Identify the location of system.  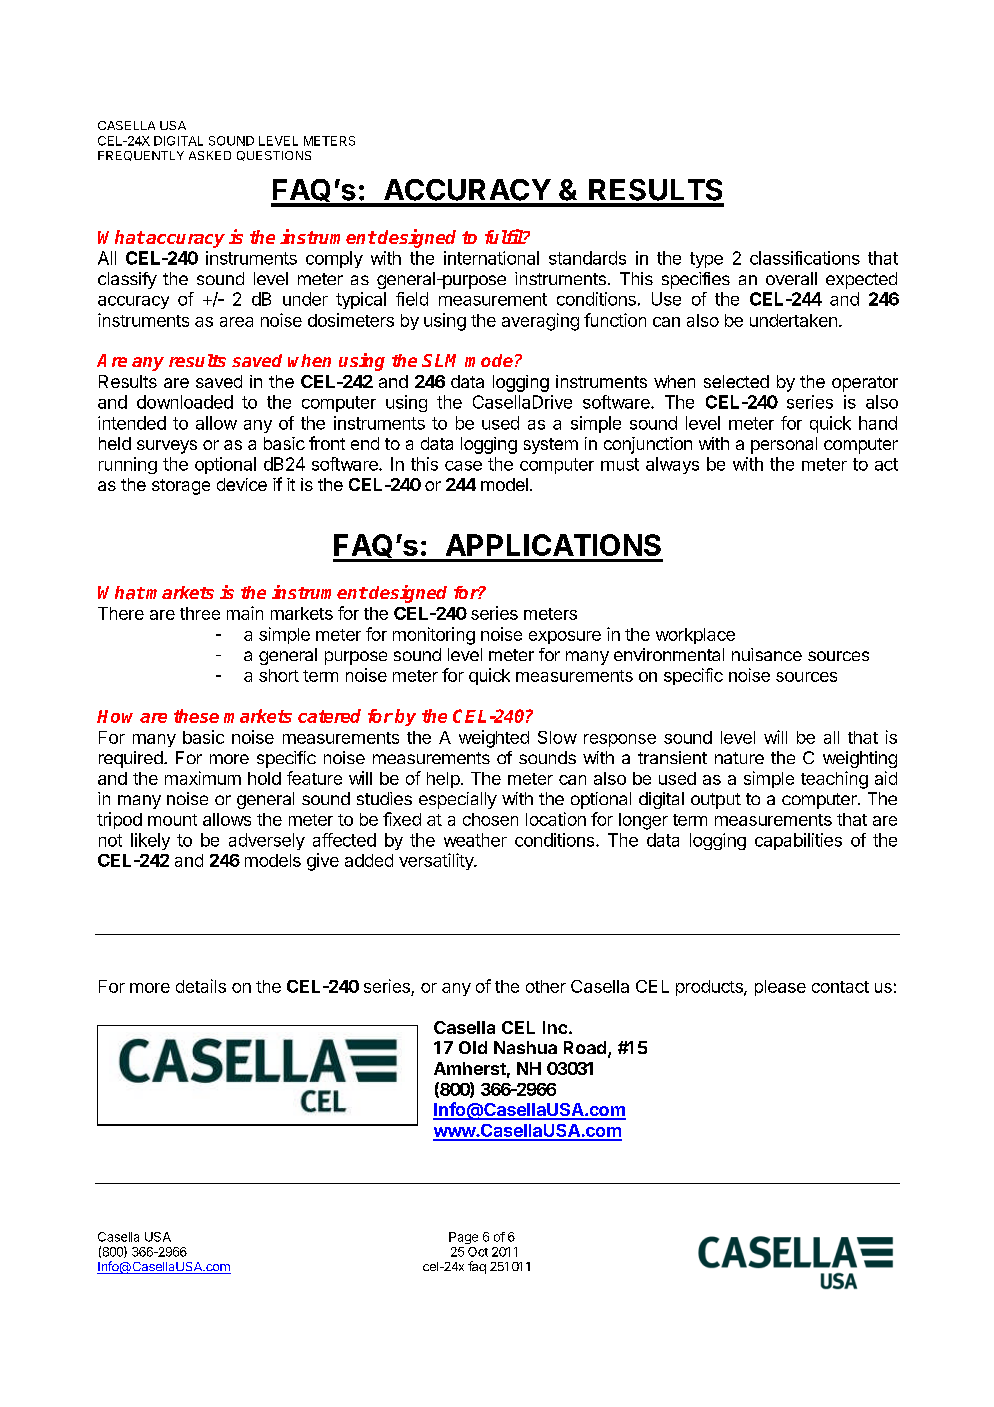
(551, 446).
